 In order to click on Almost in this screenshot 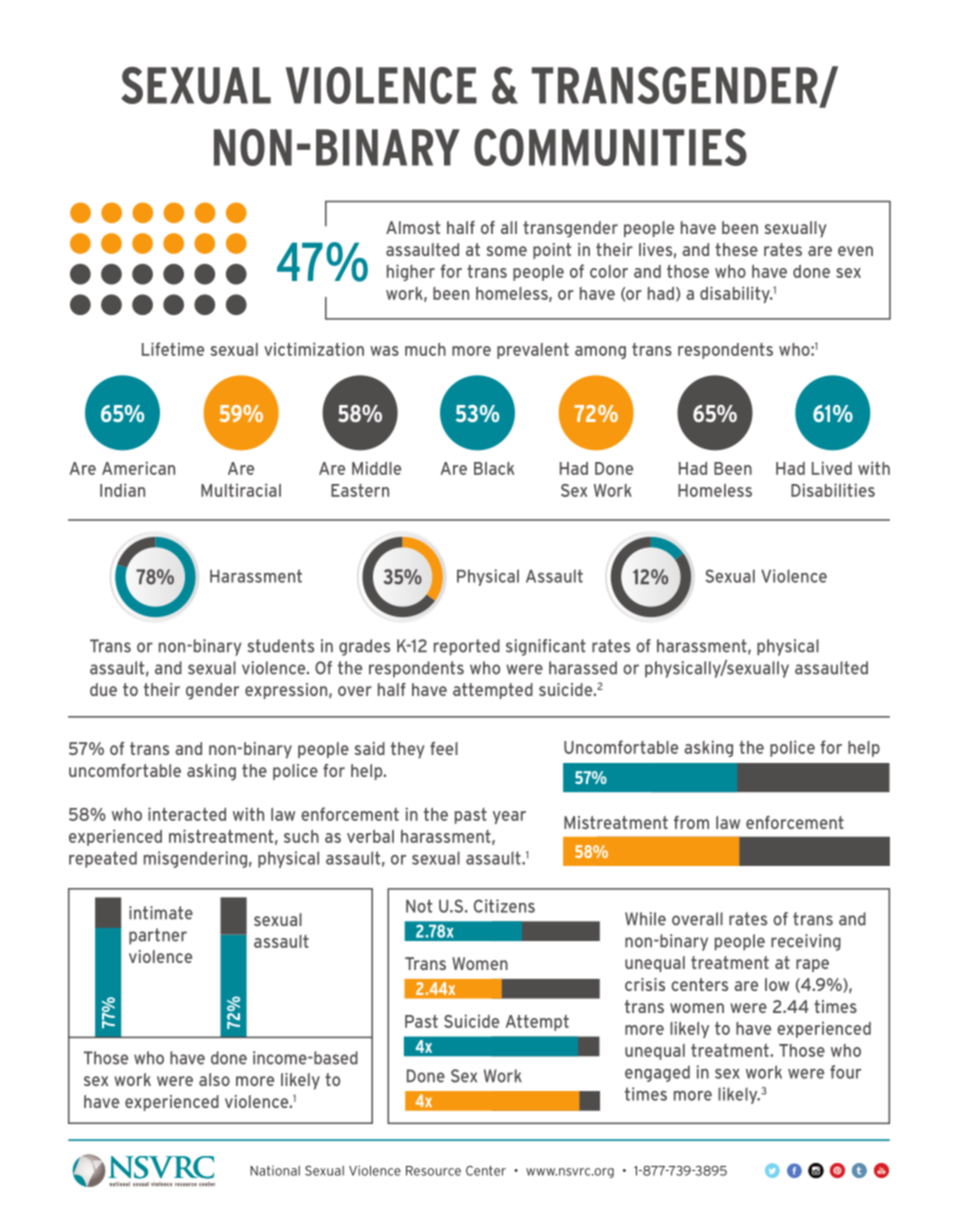, I will do `click(413, 227)`.
